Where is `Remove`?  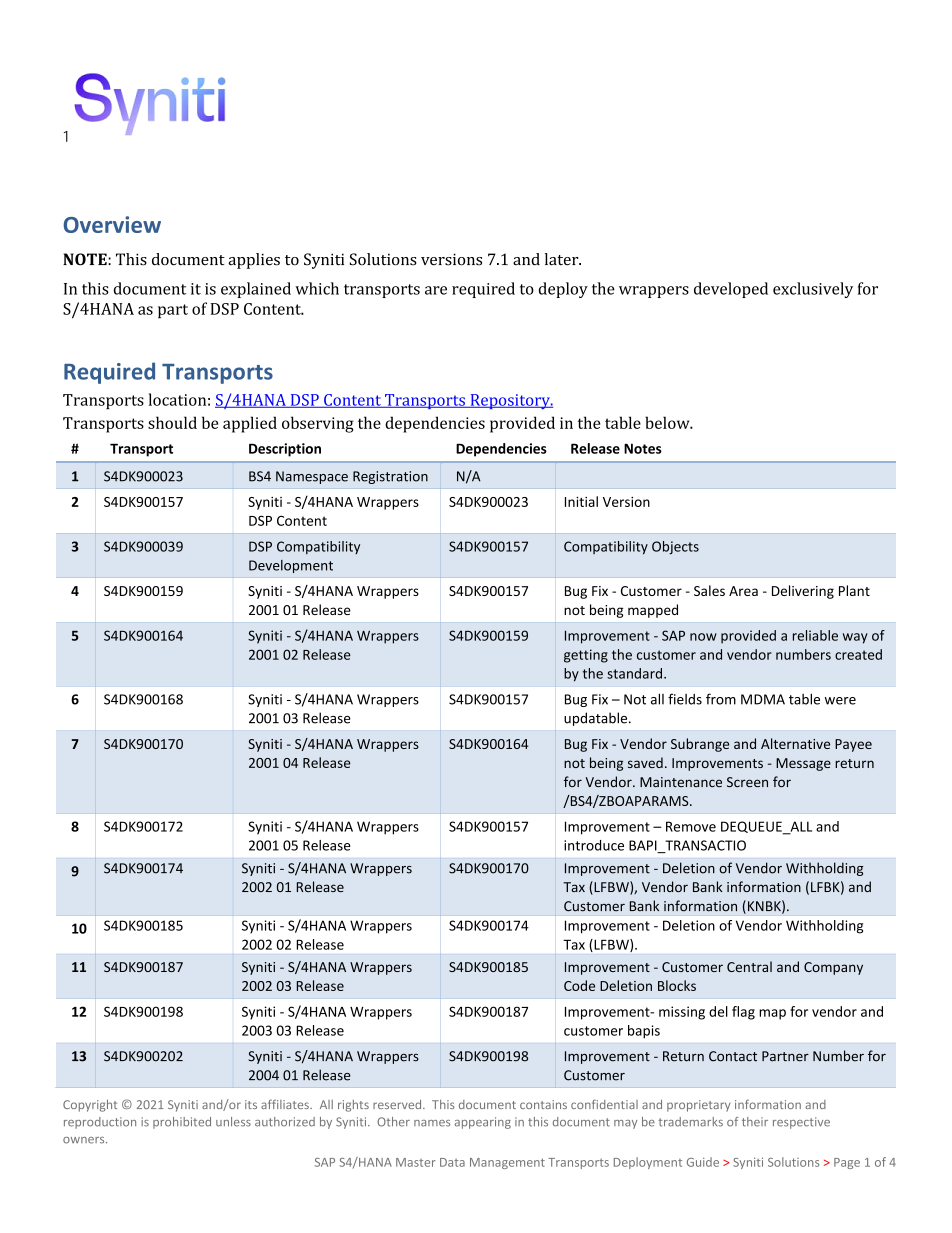 Remove is located at coordinates (691, 826).
